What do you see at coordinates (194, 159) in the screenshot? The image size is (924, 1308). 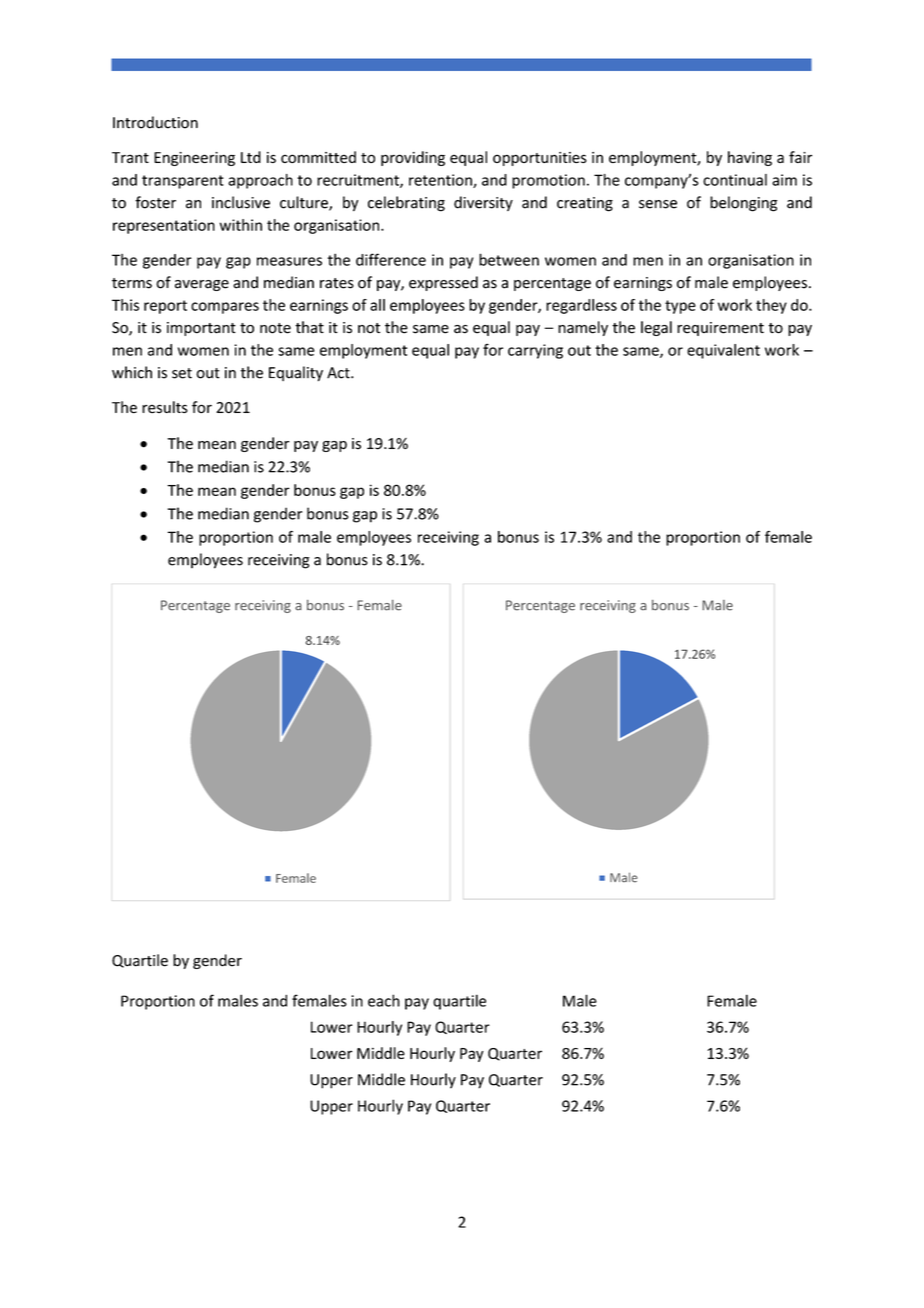 I see `Engineering` at bounding box center [194, 159].
